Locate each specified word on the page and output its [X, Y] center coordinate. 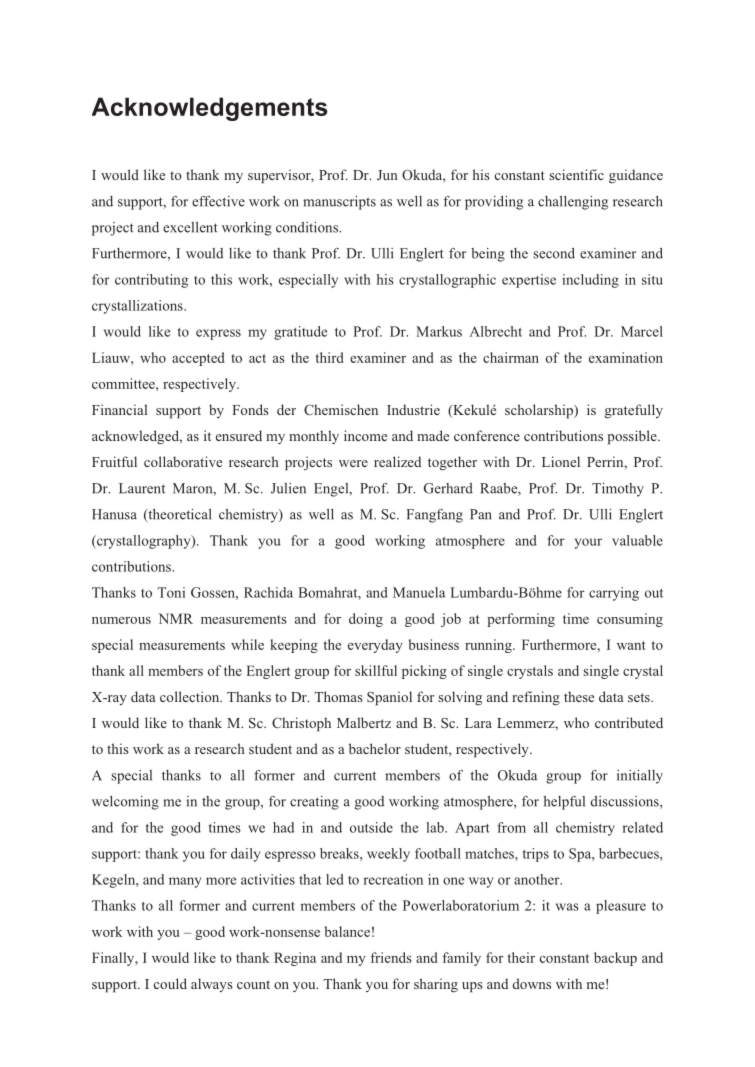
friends [391, 957]
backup [615, 959]
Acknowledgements [210, 109]
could [170, 983]
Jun [387, 175]
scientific [576, 174]
